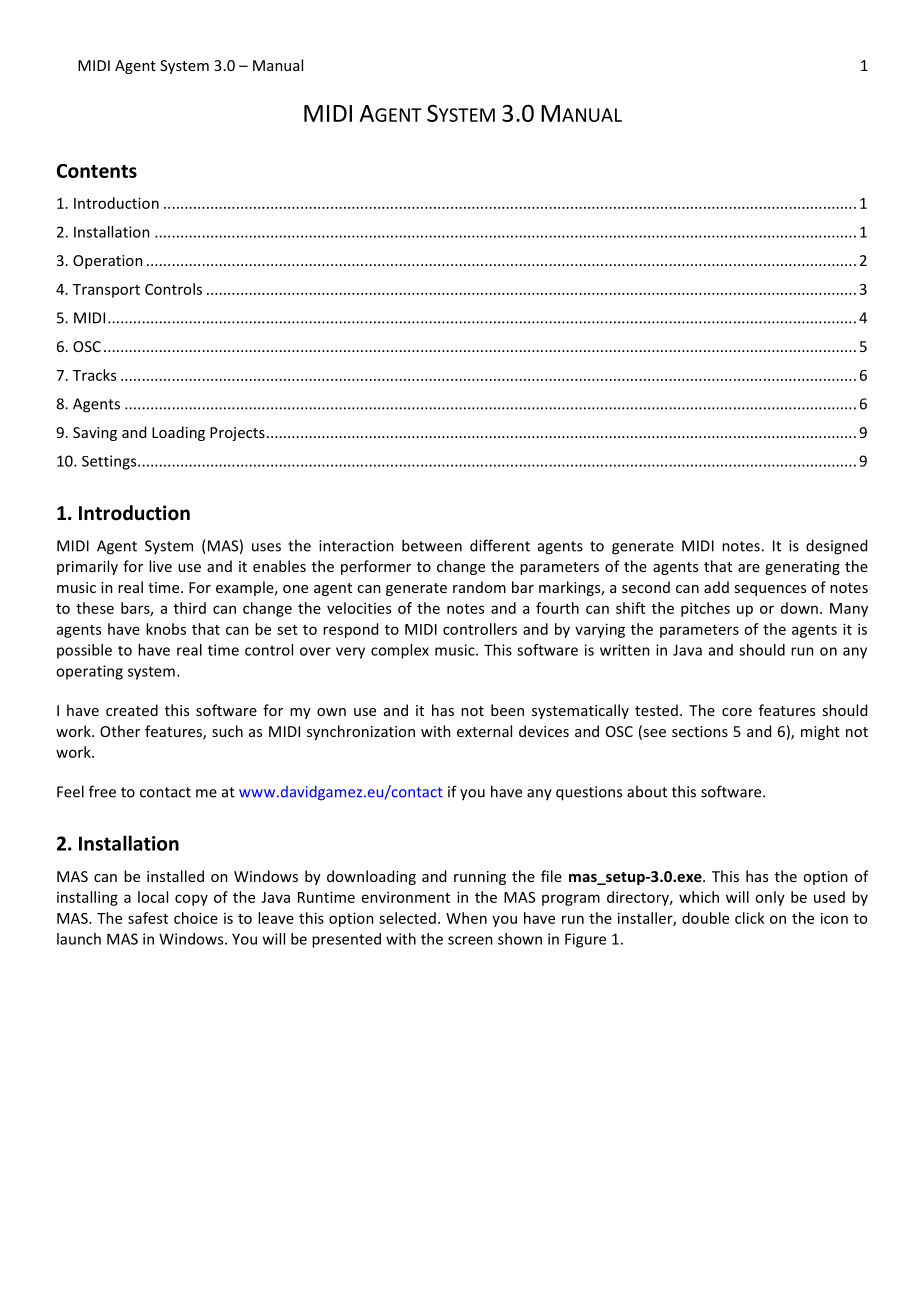  I want to click on complex, so click(400, 651).
